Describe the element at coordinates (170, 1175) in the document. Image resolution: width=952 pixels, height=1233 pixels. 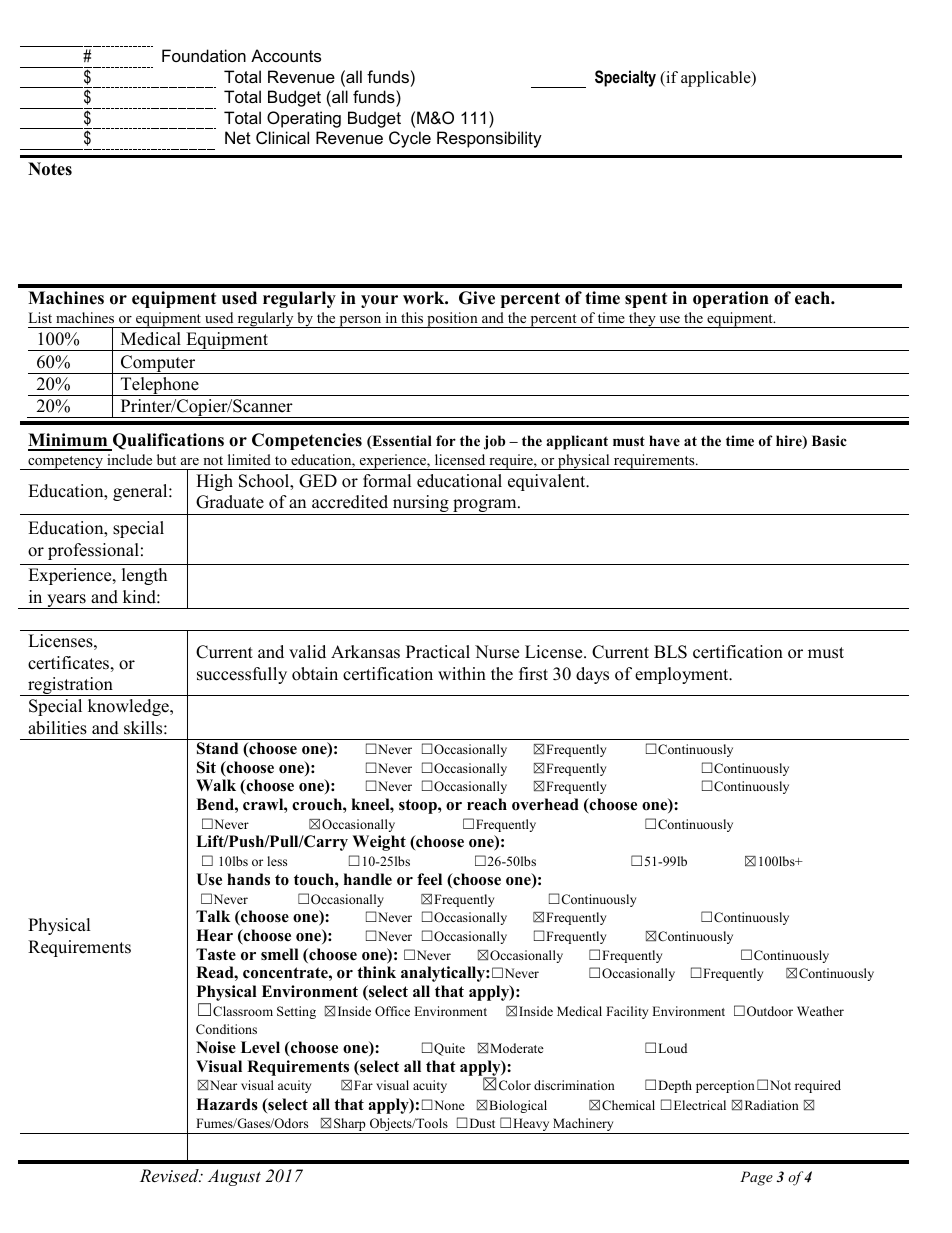
I see `Revised` at that location.
